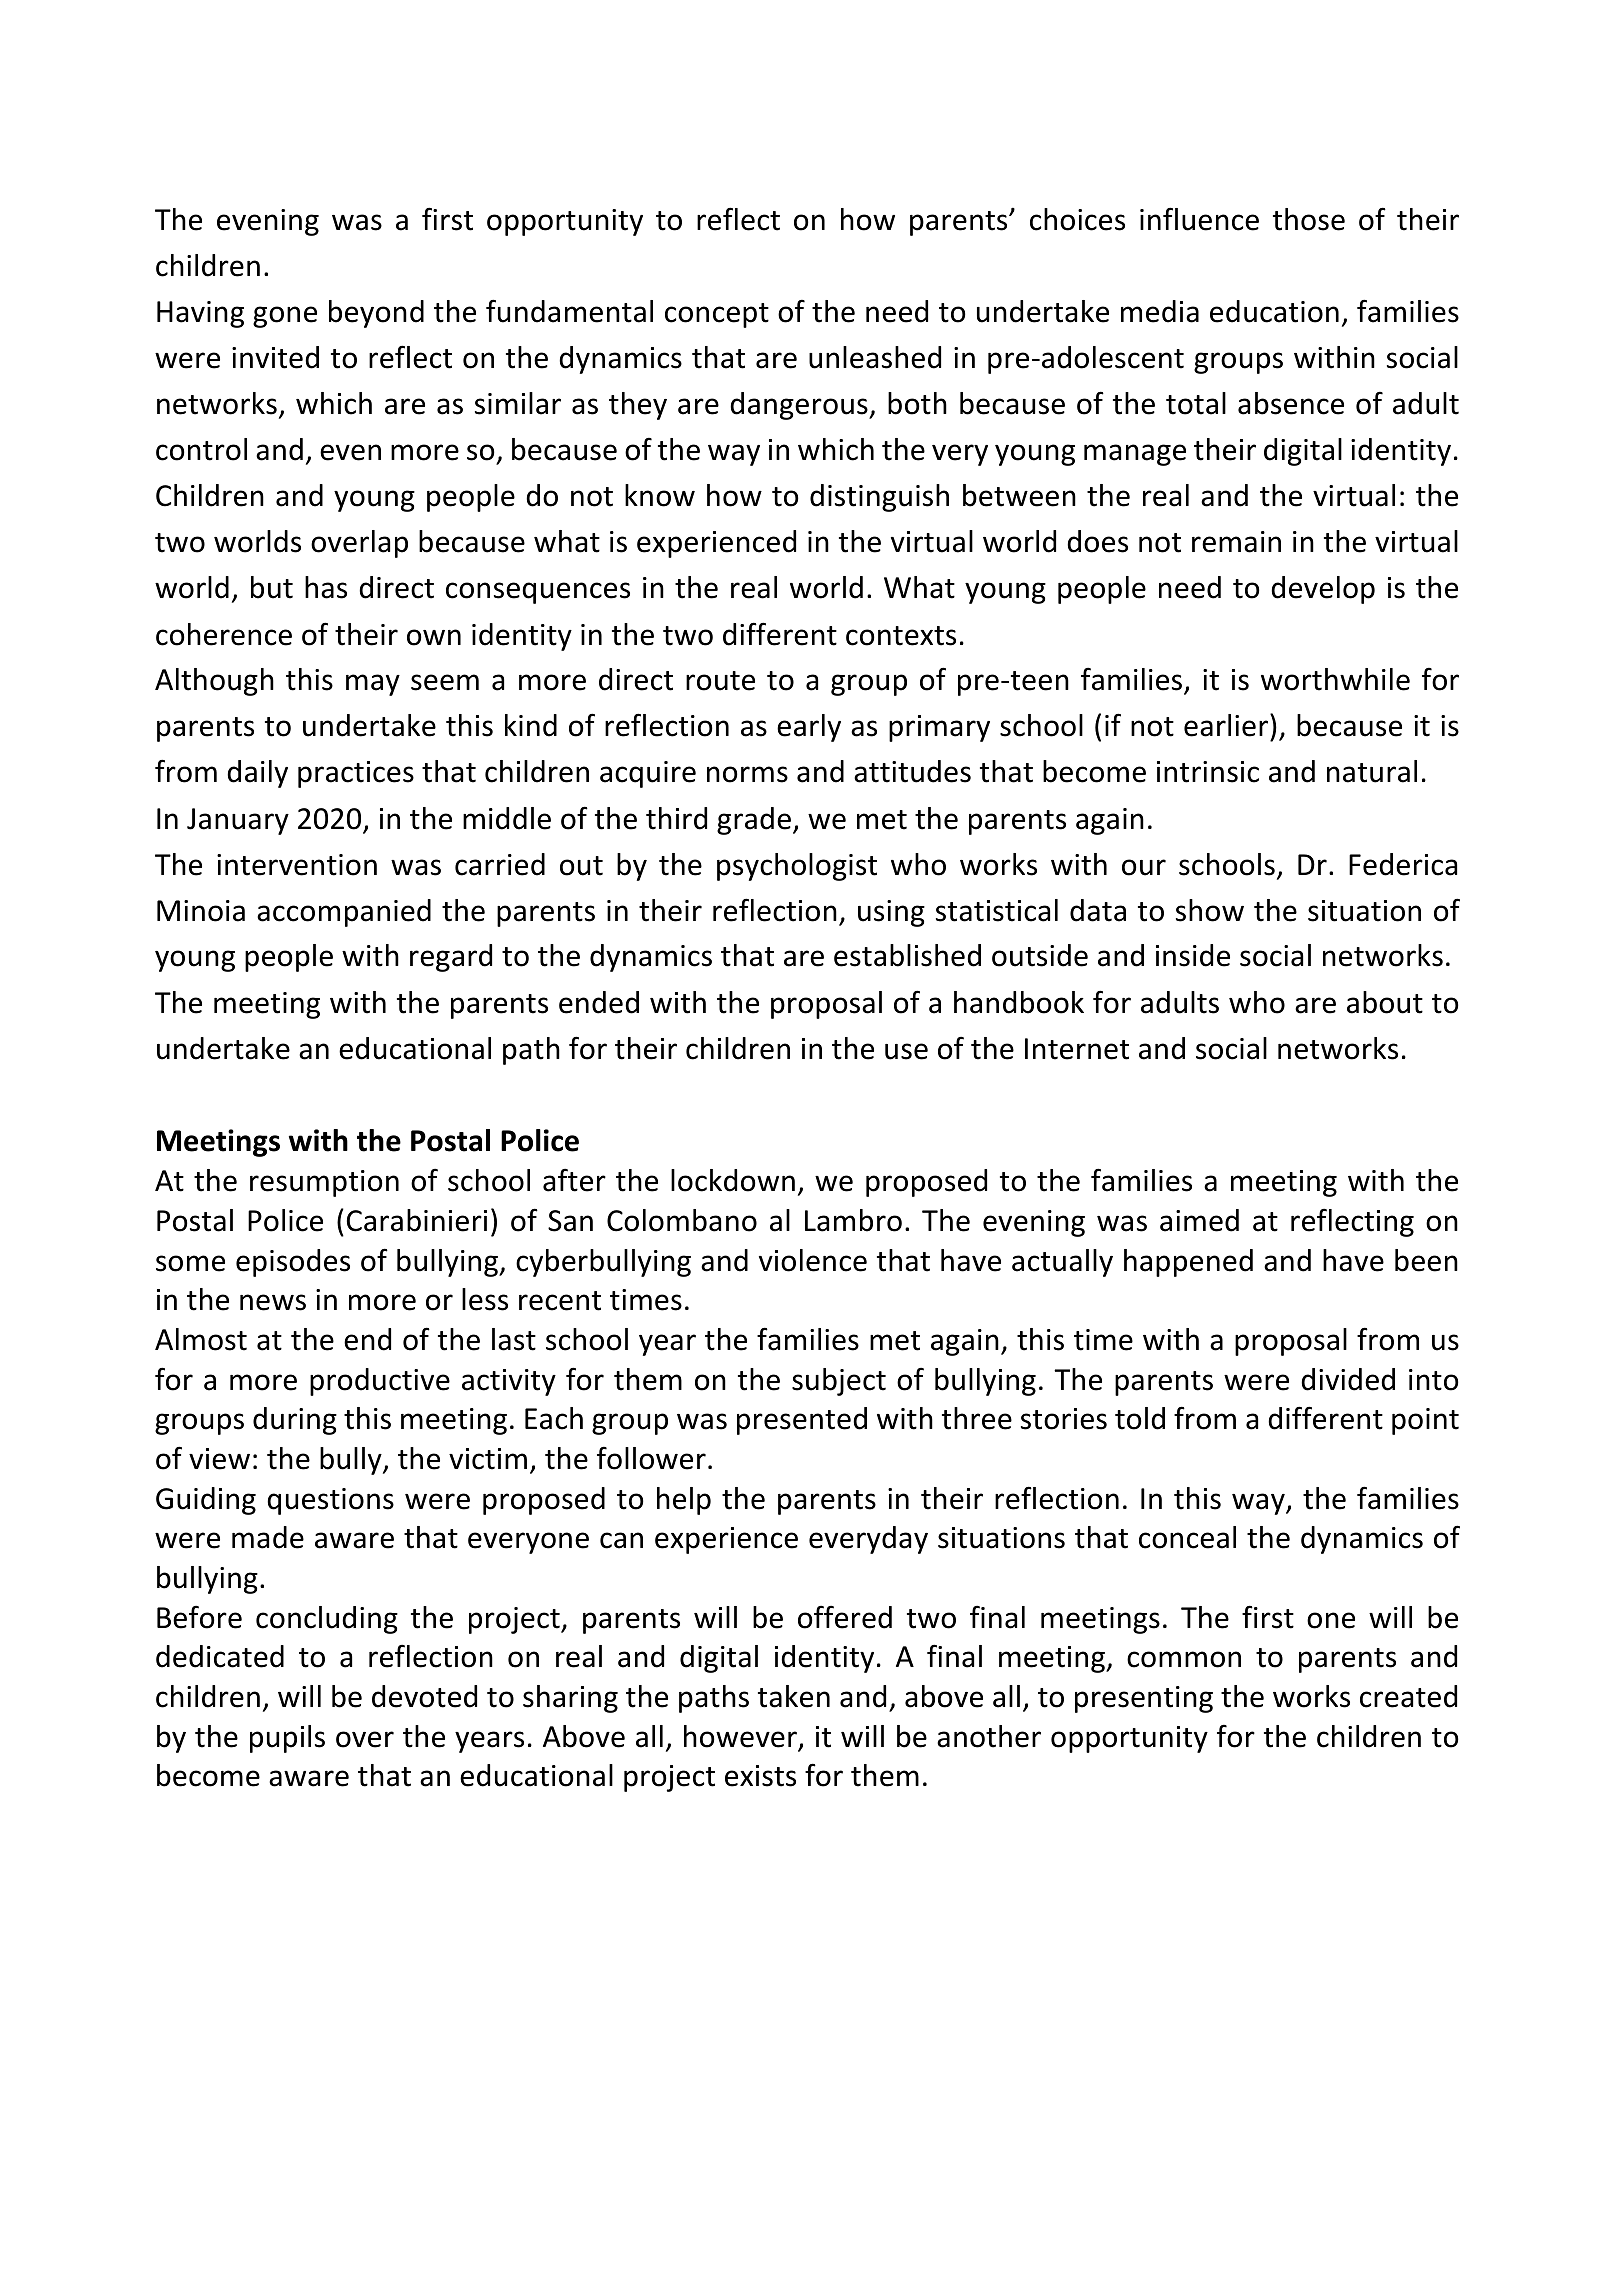 The width and height of the page is (1613, 2281). I want to click on develop, so click(1323, 590).
